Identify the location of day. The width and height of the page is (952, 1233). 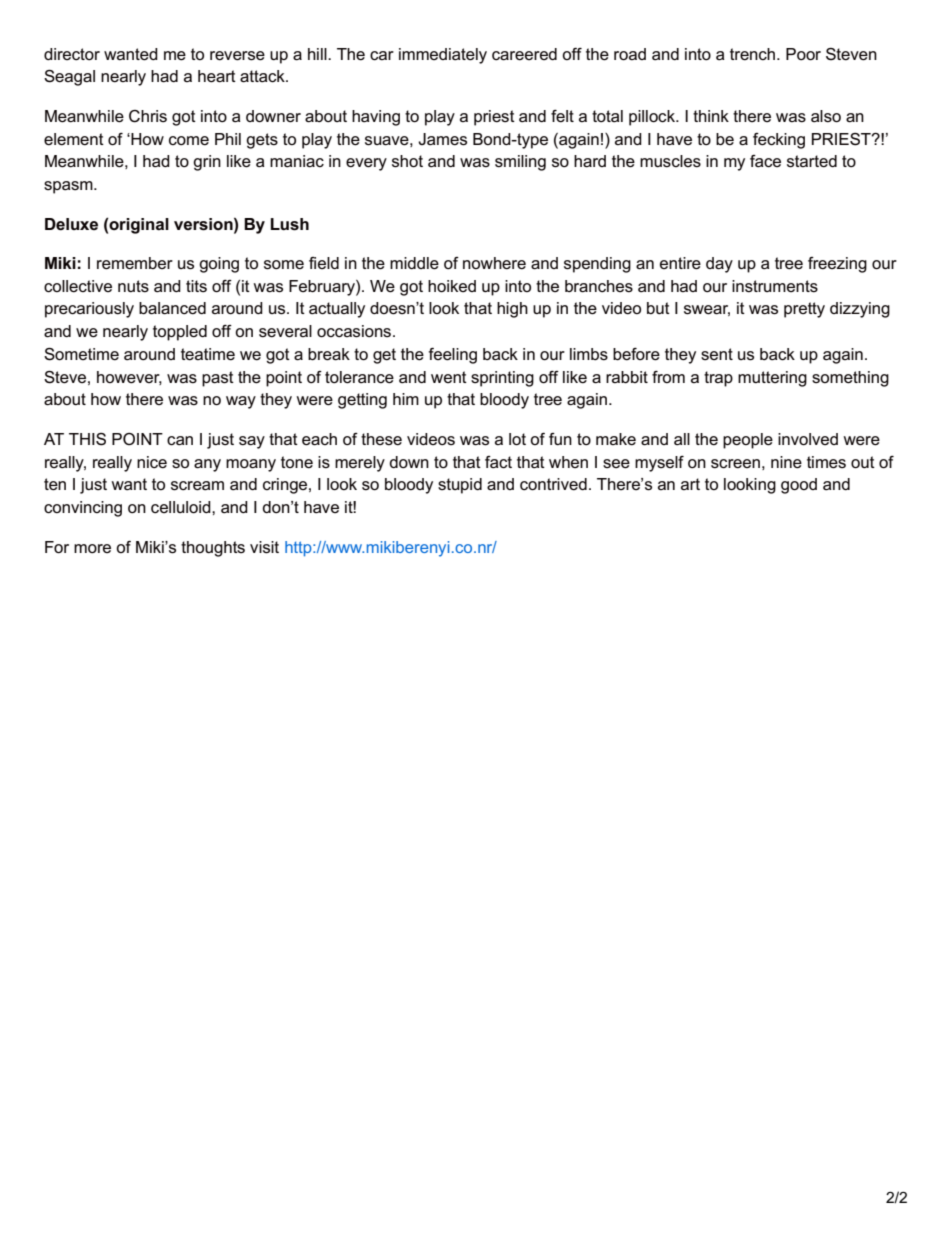
(719, 265).
